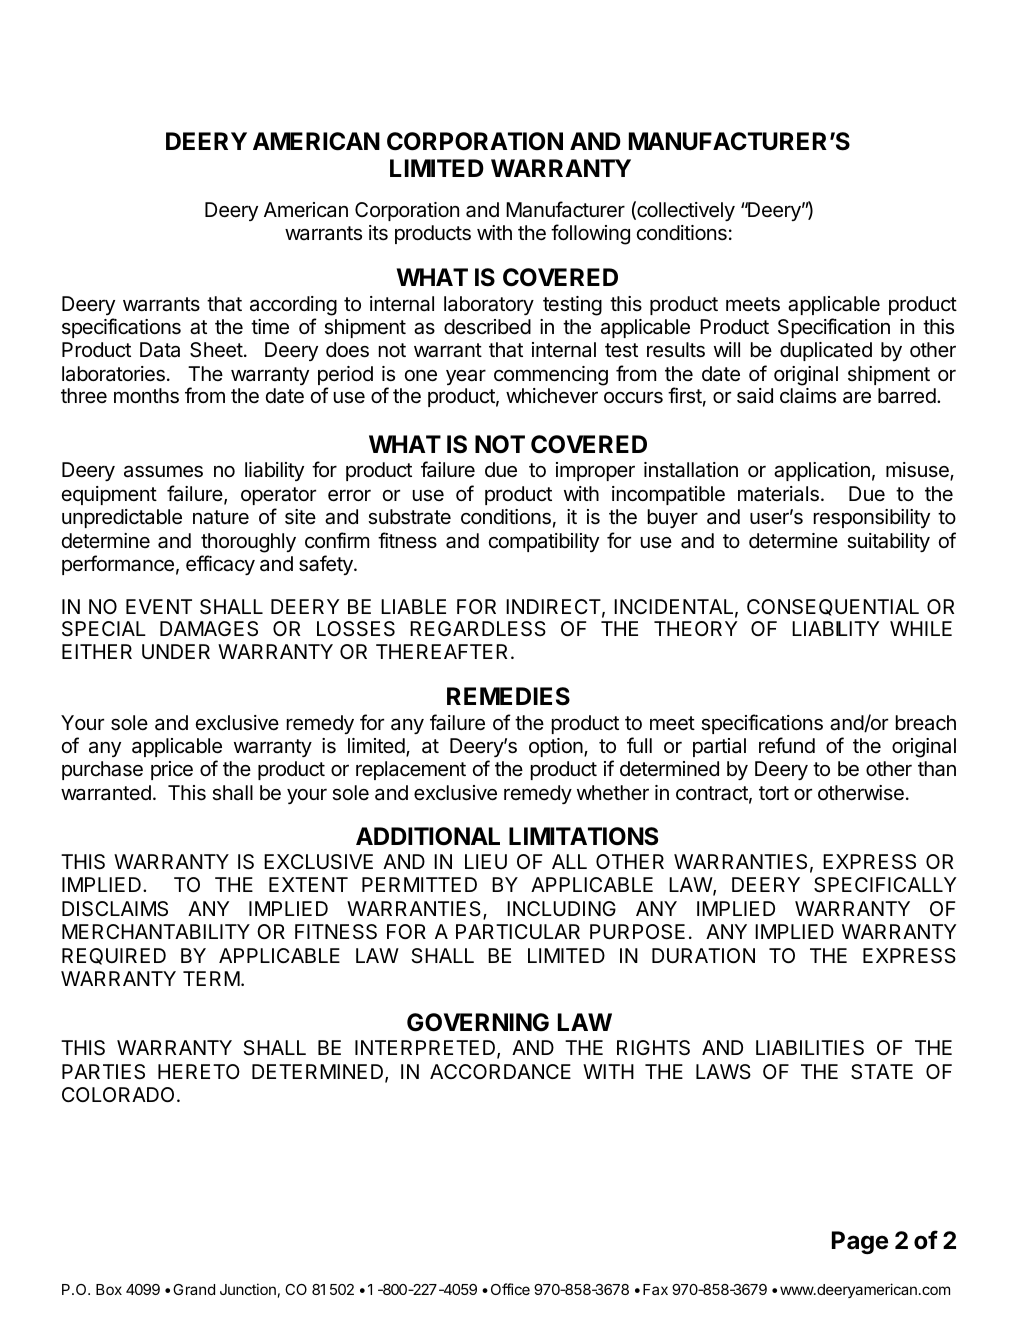 This screenshot has width=1033, height=1337. I want to click on option, so click(556, 747).
